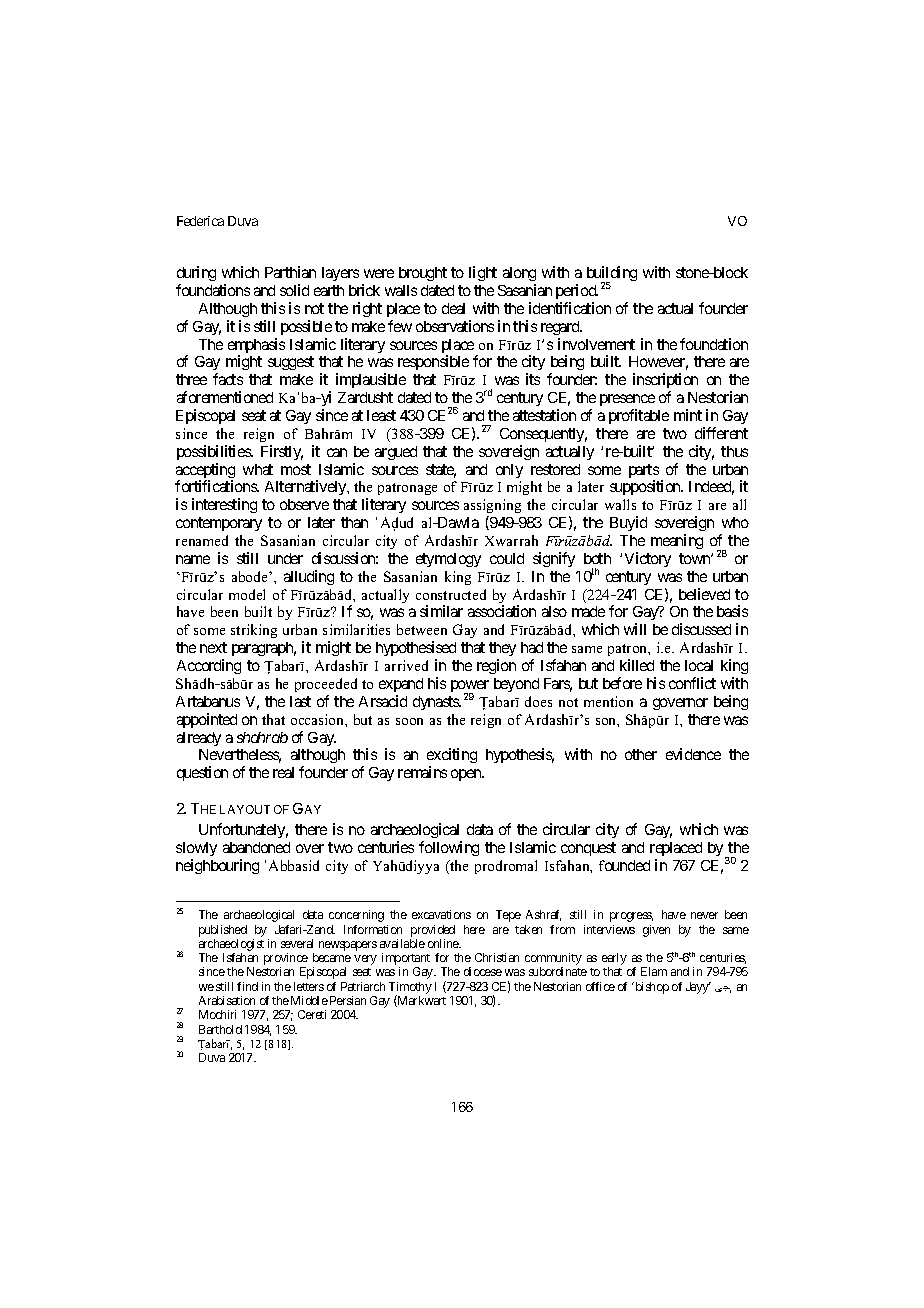  What do you see at coordinates (654, 971) in the screenshot?
I see `Elam` at bounding box center [654, 971].
